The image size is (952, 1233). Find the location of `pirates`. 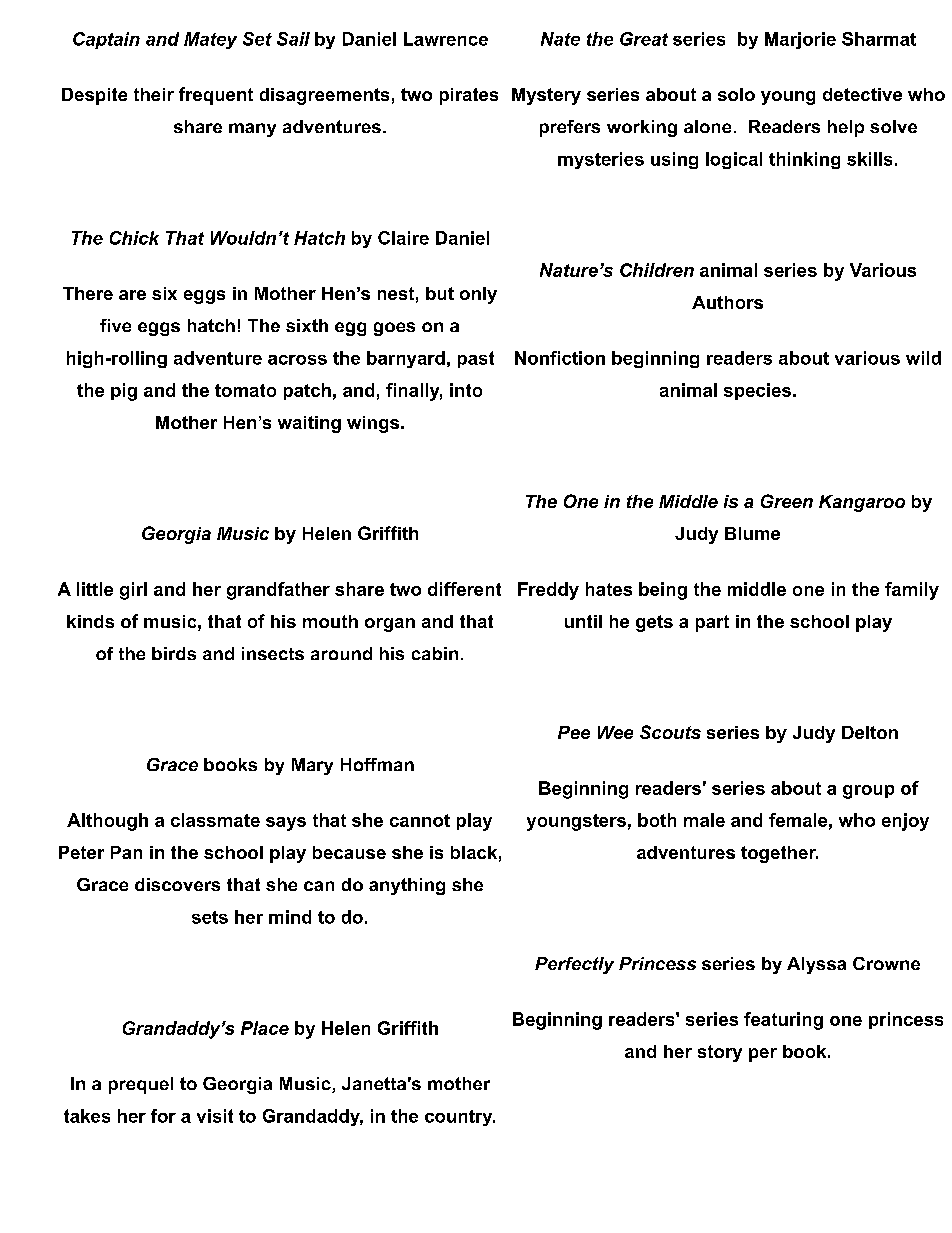

pirates is located at coordinates (469, 96).
